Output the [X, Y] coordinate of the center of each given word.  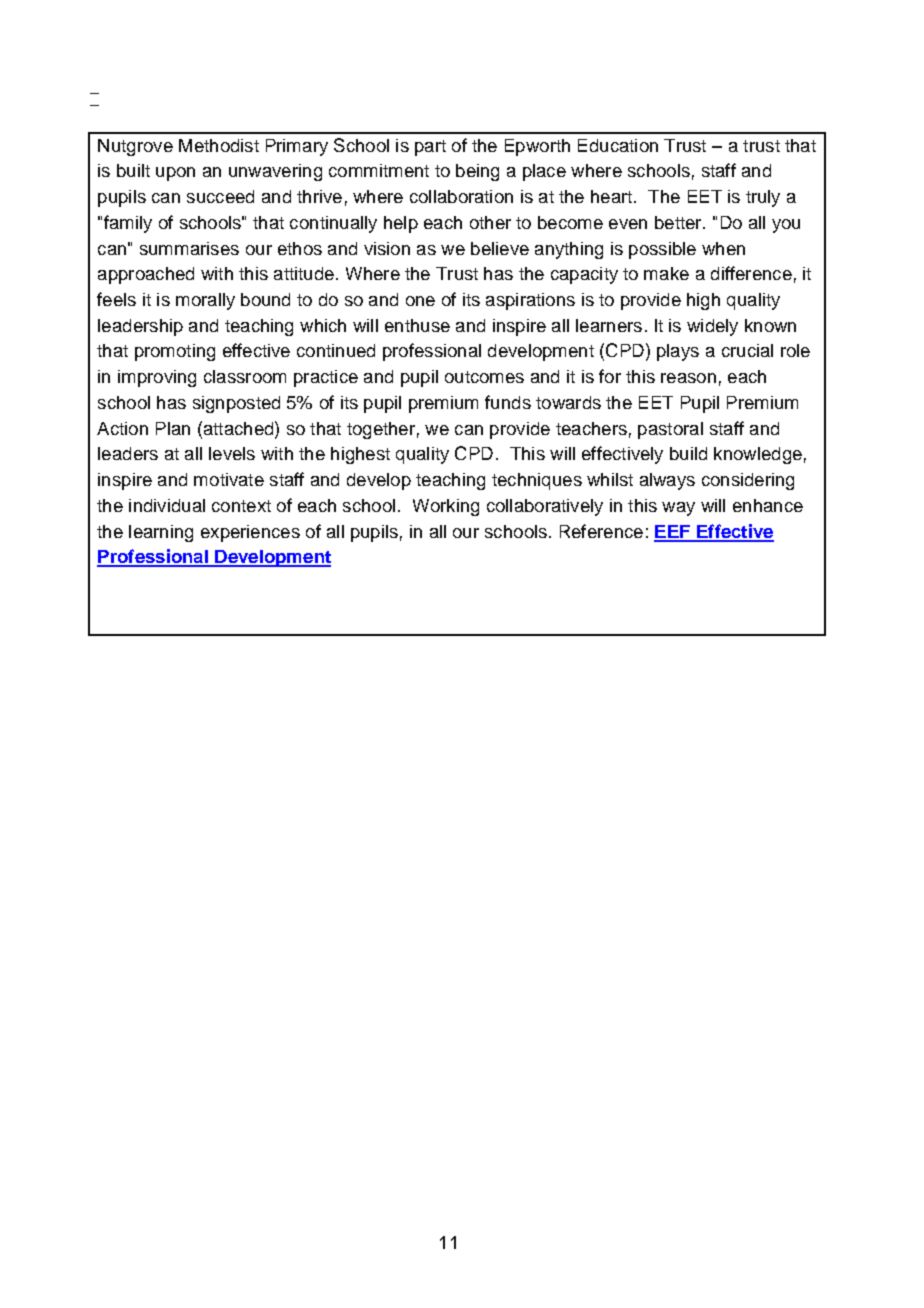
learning [161, 533]
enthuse [417, 325]
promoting [175, 352]
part [430, 148]
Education [618, 145]
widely [712, 327]
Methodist [219, 145]
